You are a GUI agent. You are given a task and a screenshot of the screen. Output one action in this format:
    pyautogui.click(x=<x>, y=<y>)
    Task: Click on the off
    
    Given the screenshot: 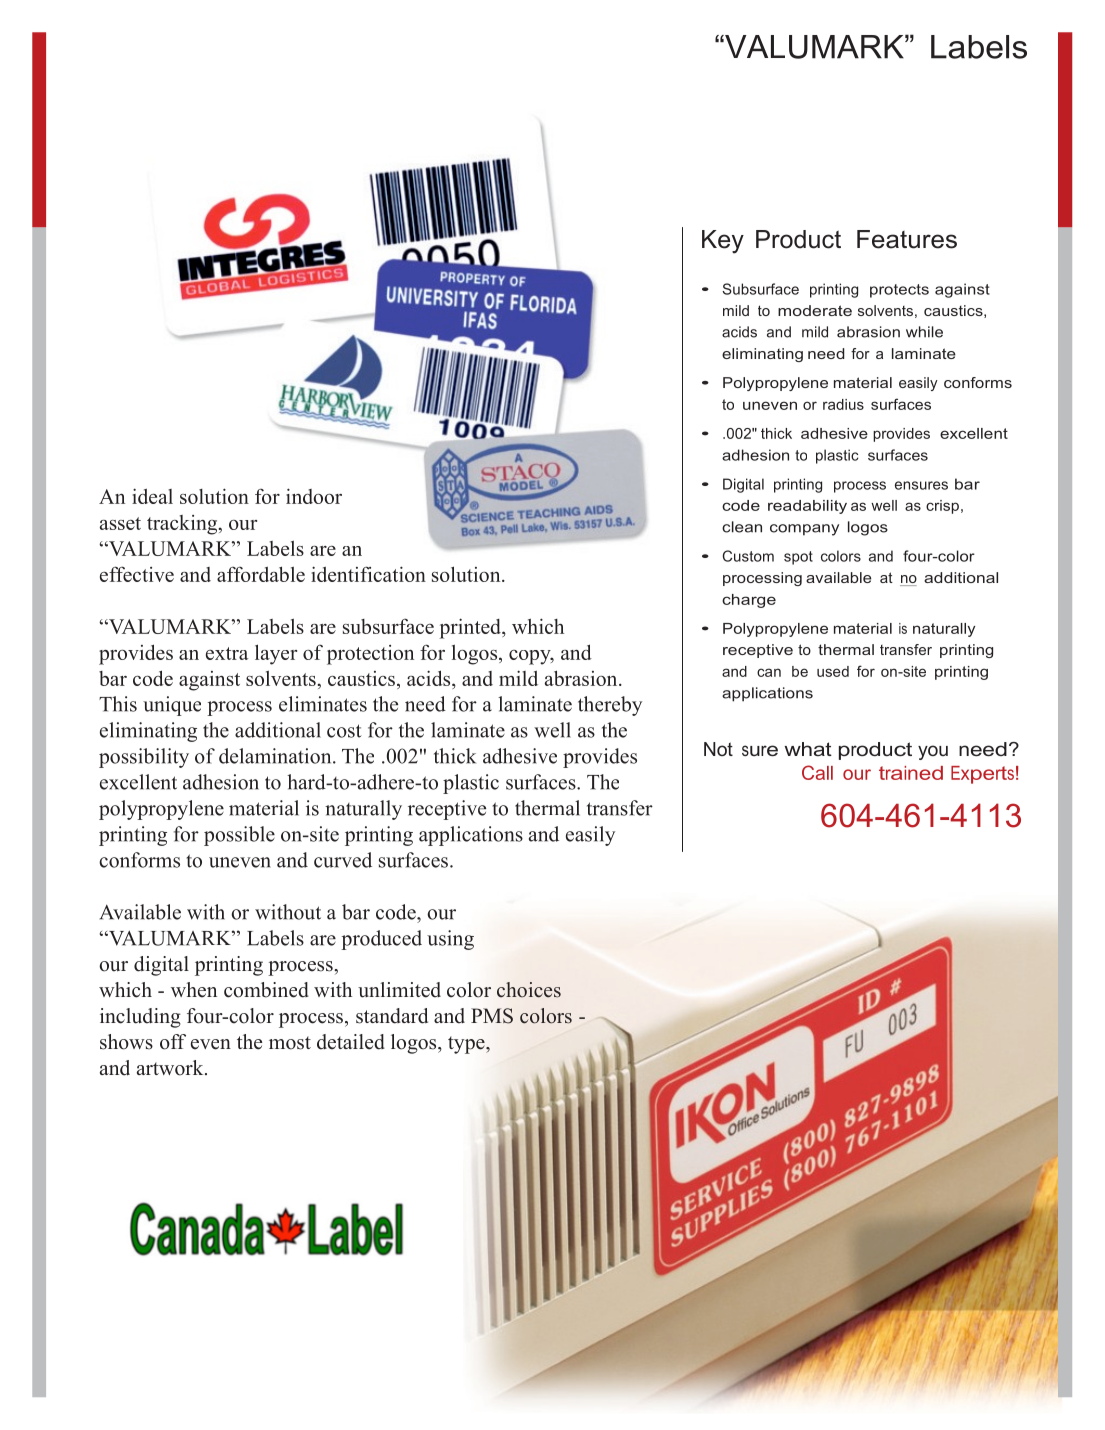 What is the action you would take?
    pyautogui.click(x=173, y=1042)
